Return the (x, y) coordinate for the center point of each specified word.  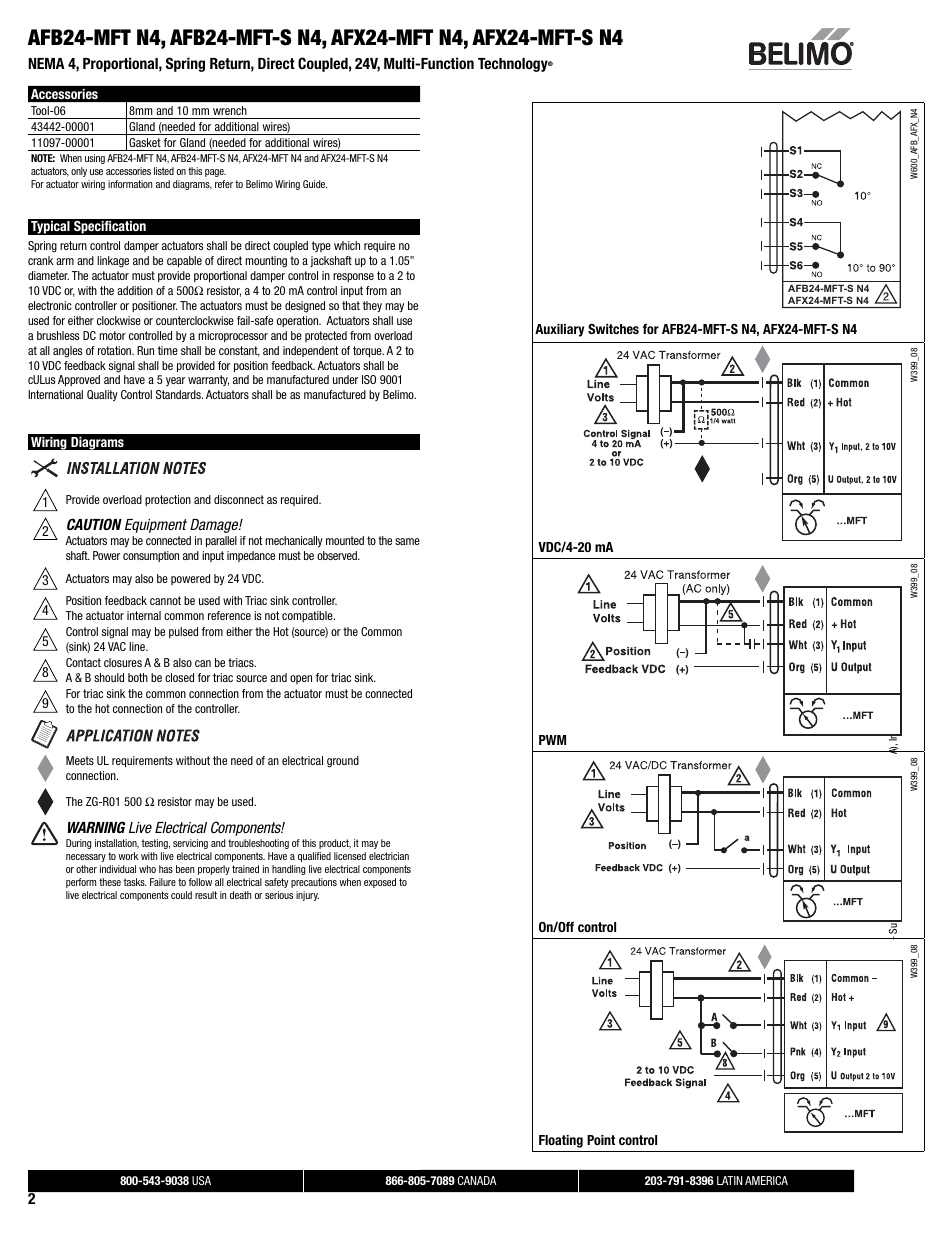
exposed (380, 883)
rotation (115, 350)
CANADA (477, 1180)
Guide (315, 184)
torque (368, 351)
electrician (389, 856)
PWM (552, 740)
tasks (135, 882)
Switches (613, 329)
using (95, 159)
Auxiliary (559, 330)
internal (144, 615)
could (181, 895)
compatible (308, 616)
